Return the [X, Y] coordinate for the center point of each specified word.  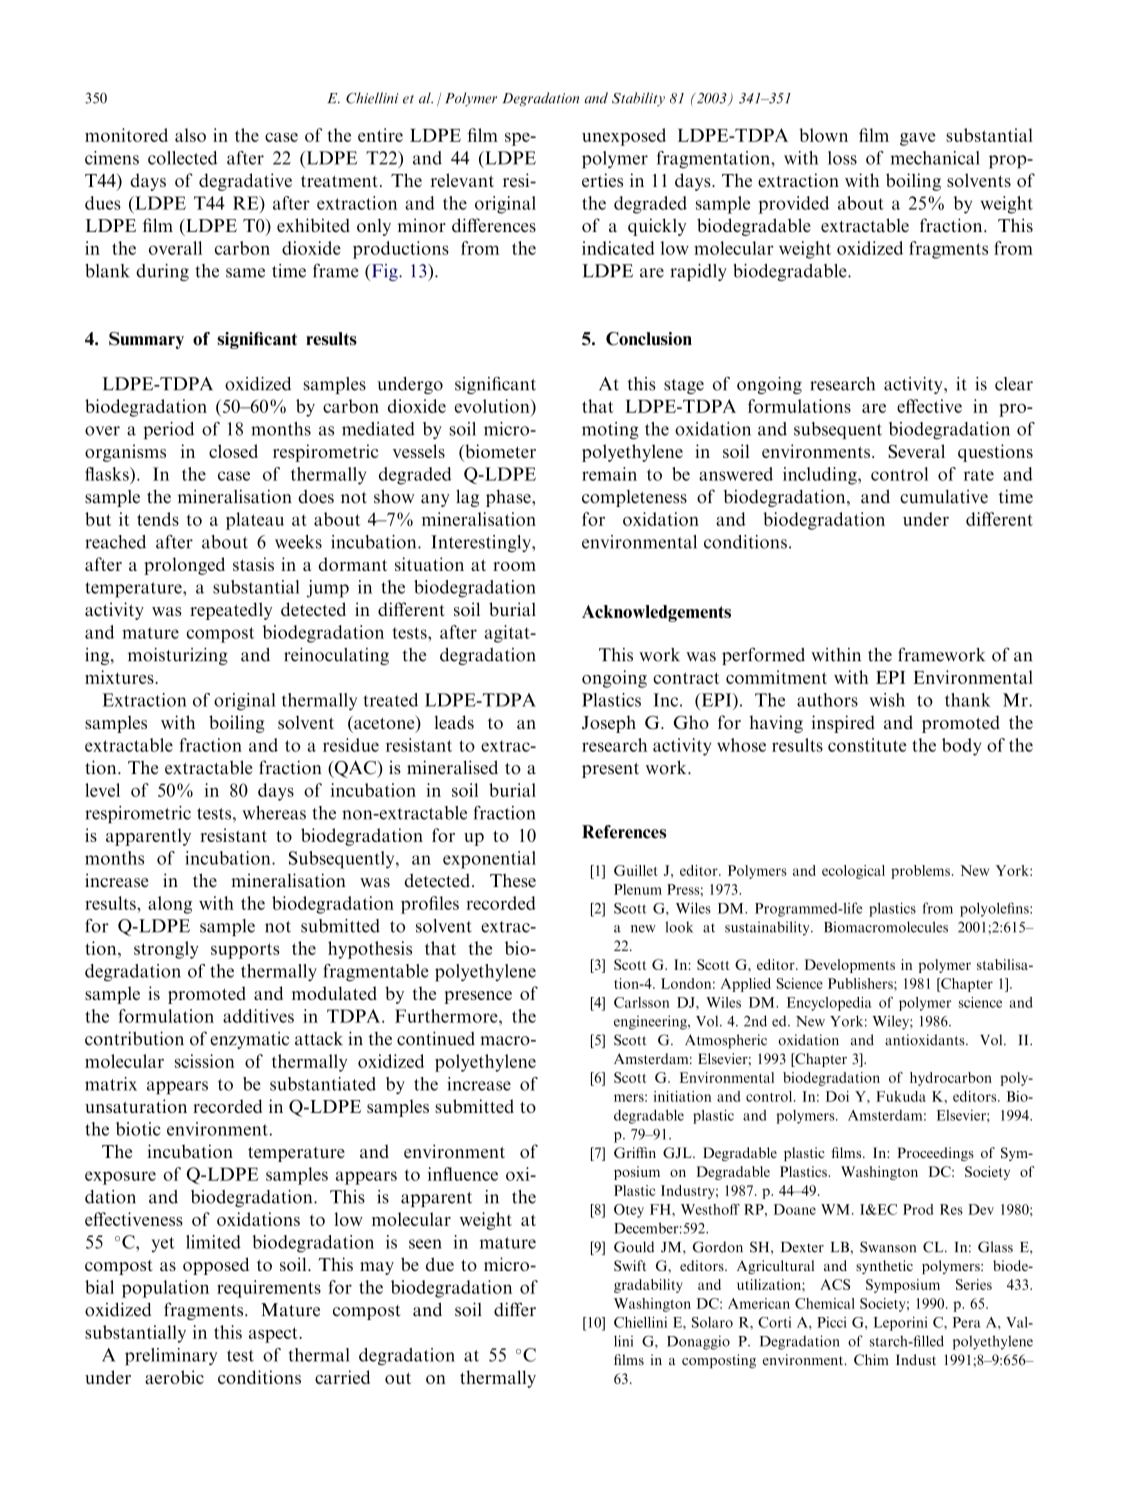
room [514, 566]
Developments [850, 966]
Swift [630, 1265]
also [190, 135]
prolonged [184, 566]
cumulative [944, 497]
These [513, 880]
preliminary [171, 1357]
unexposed [624, 137]
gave [917, 139]
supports [245, 951]
